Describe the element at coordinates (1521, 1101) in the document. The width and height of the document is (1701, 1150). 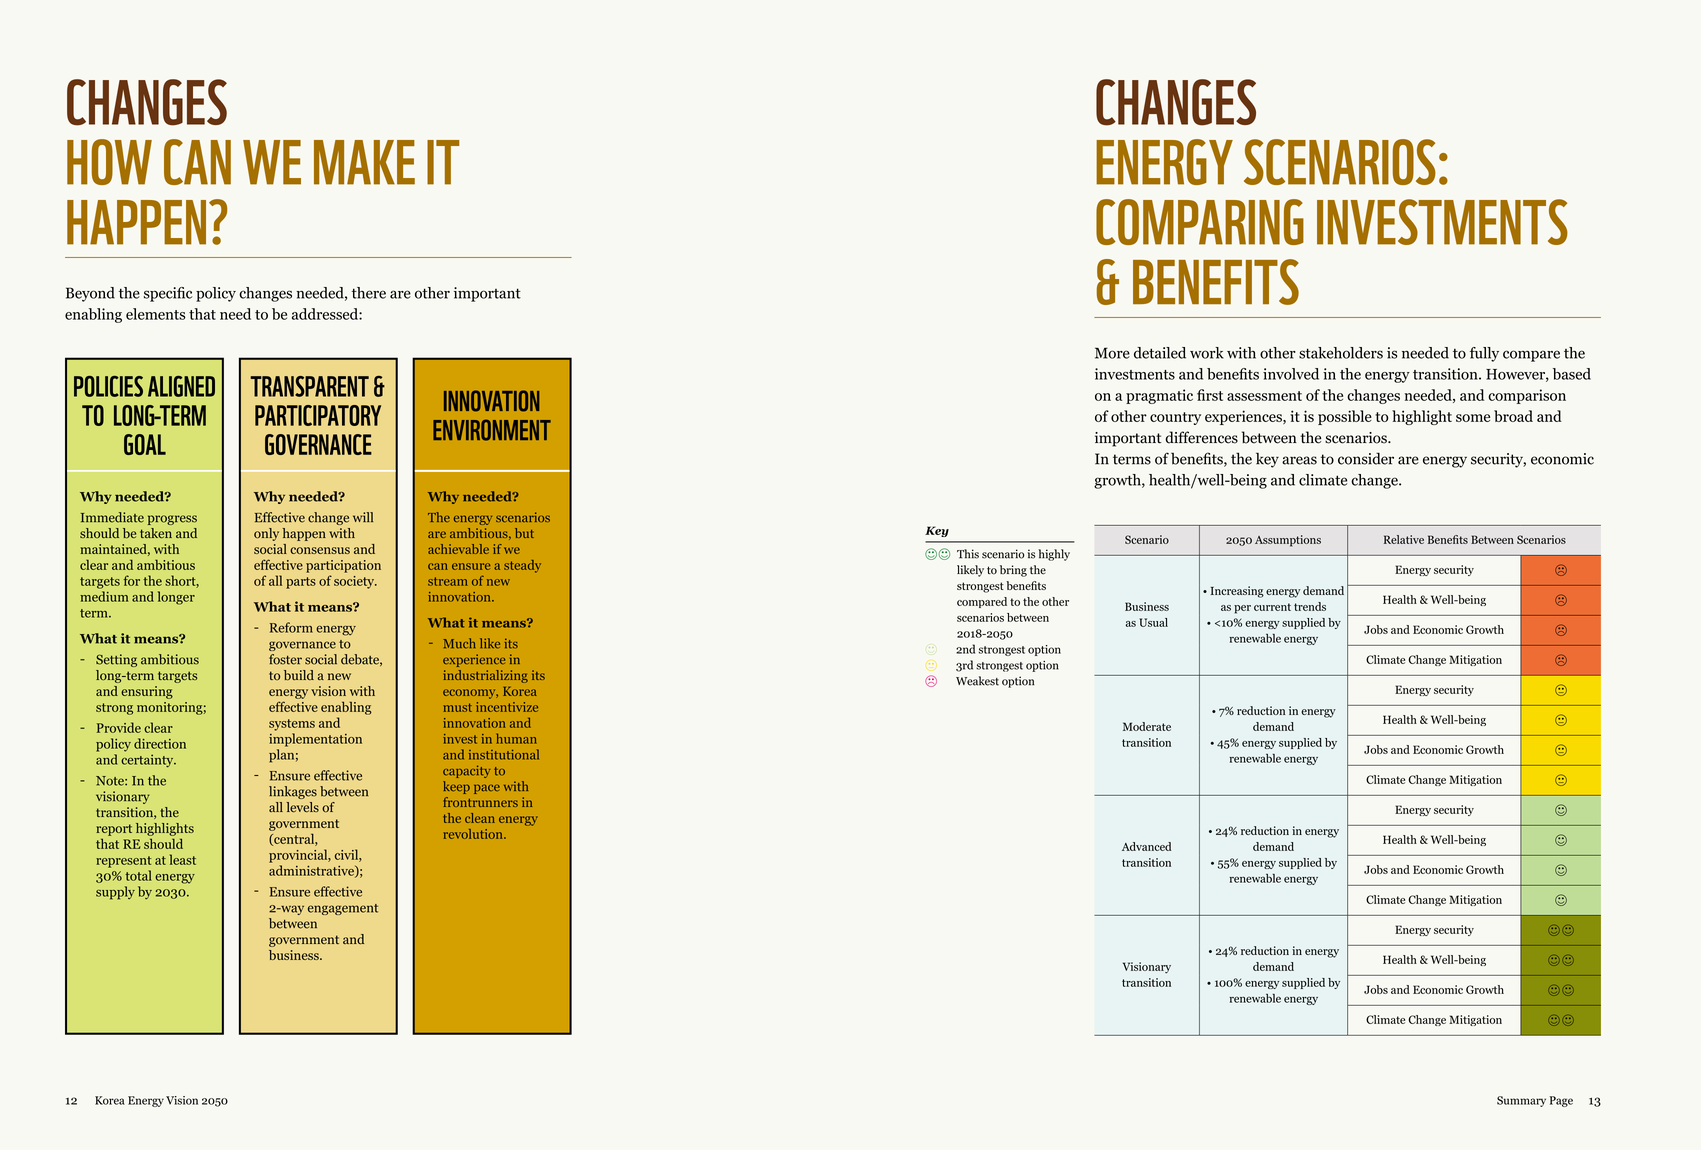
I see `Summary` at that location.
